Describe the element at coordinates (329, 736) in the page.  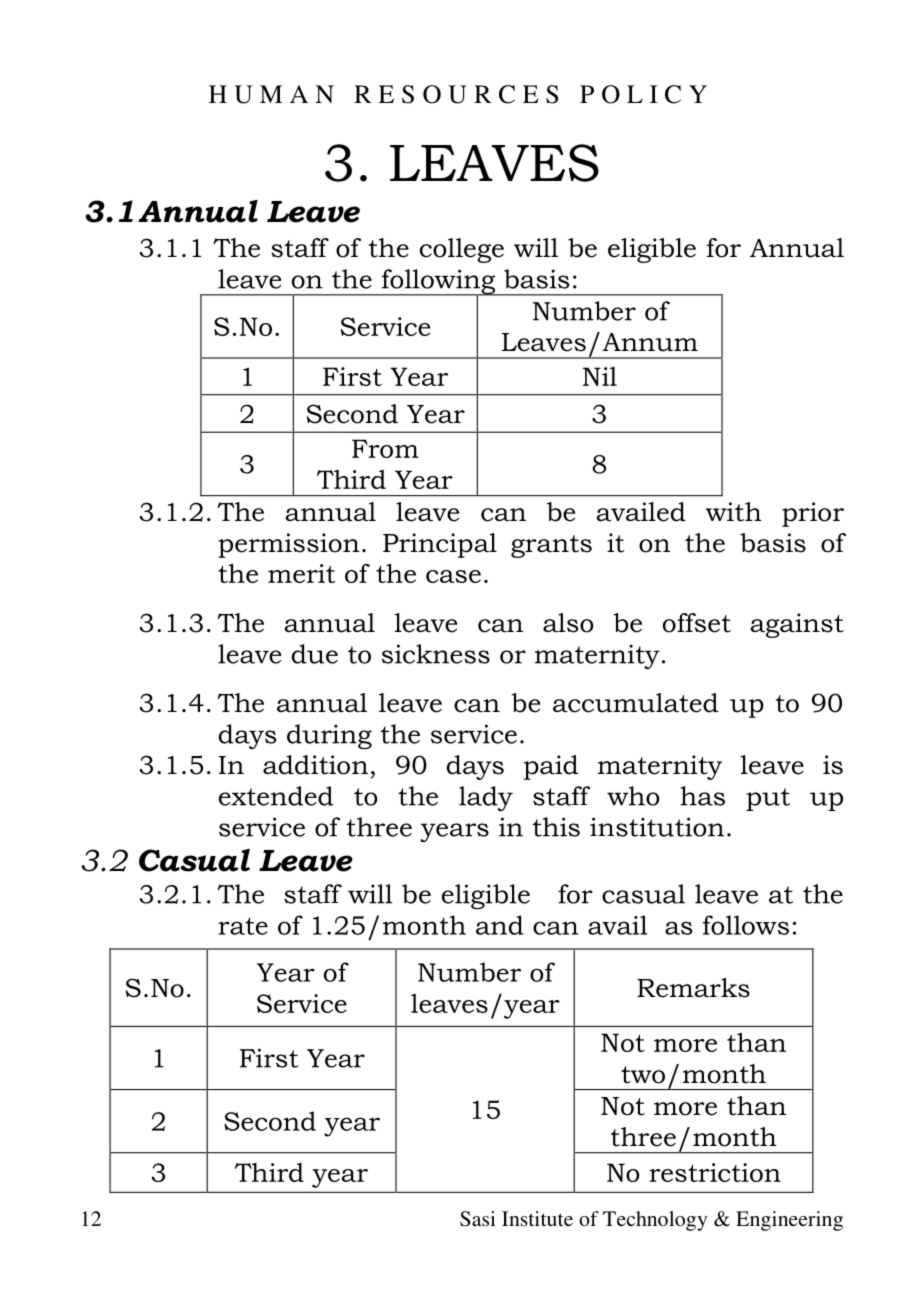
I see `during` at that location.
